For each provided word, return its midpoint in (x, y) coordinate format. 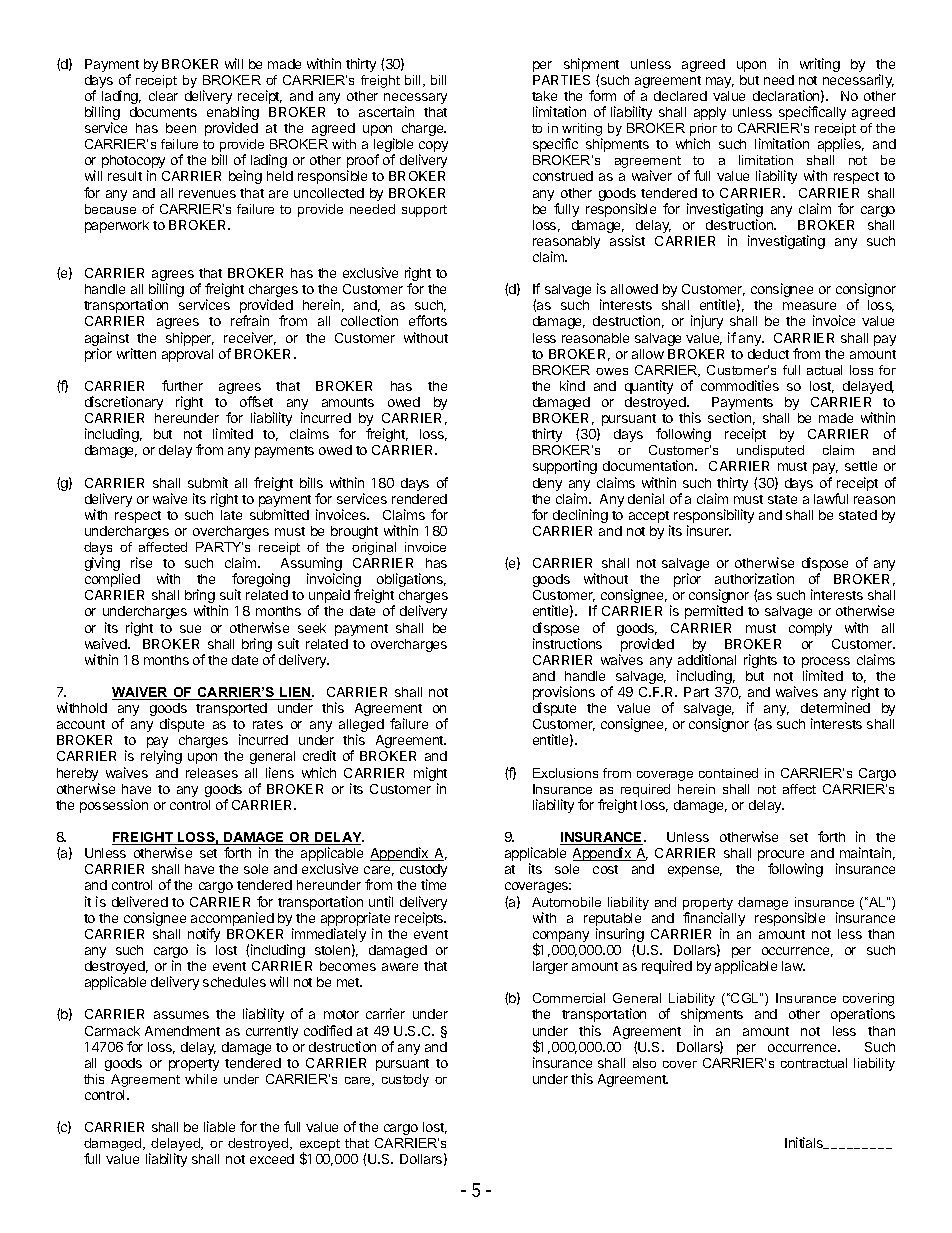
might (430, 775)
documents (163, 112)
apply (710, 113)
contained (728, 773)
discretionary (124, 403)
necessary (415, 100)
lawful (831, 498)
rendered (419, 499)
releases (212, 773)
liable (219, 1126)
